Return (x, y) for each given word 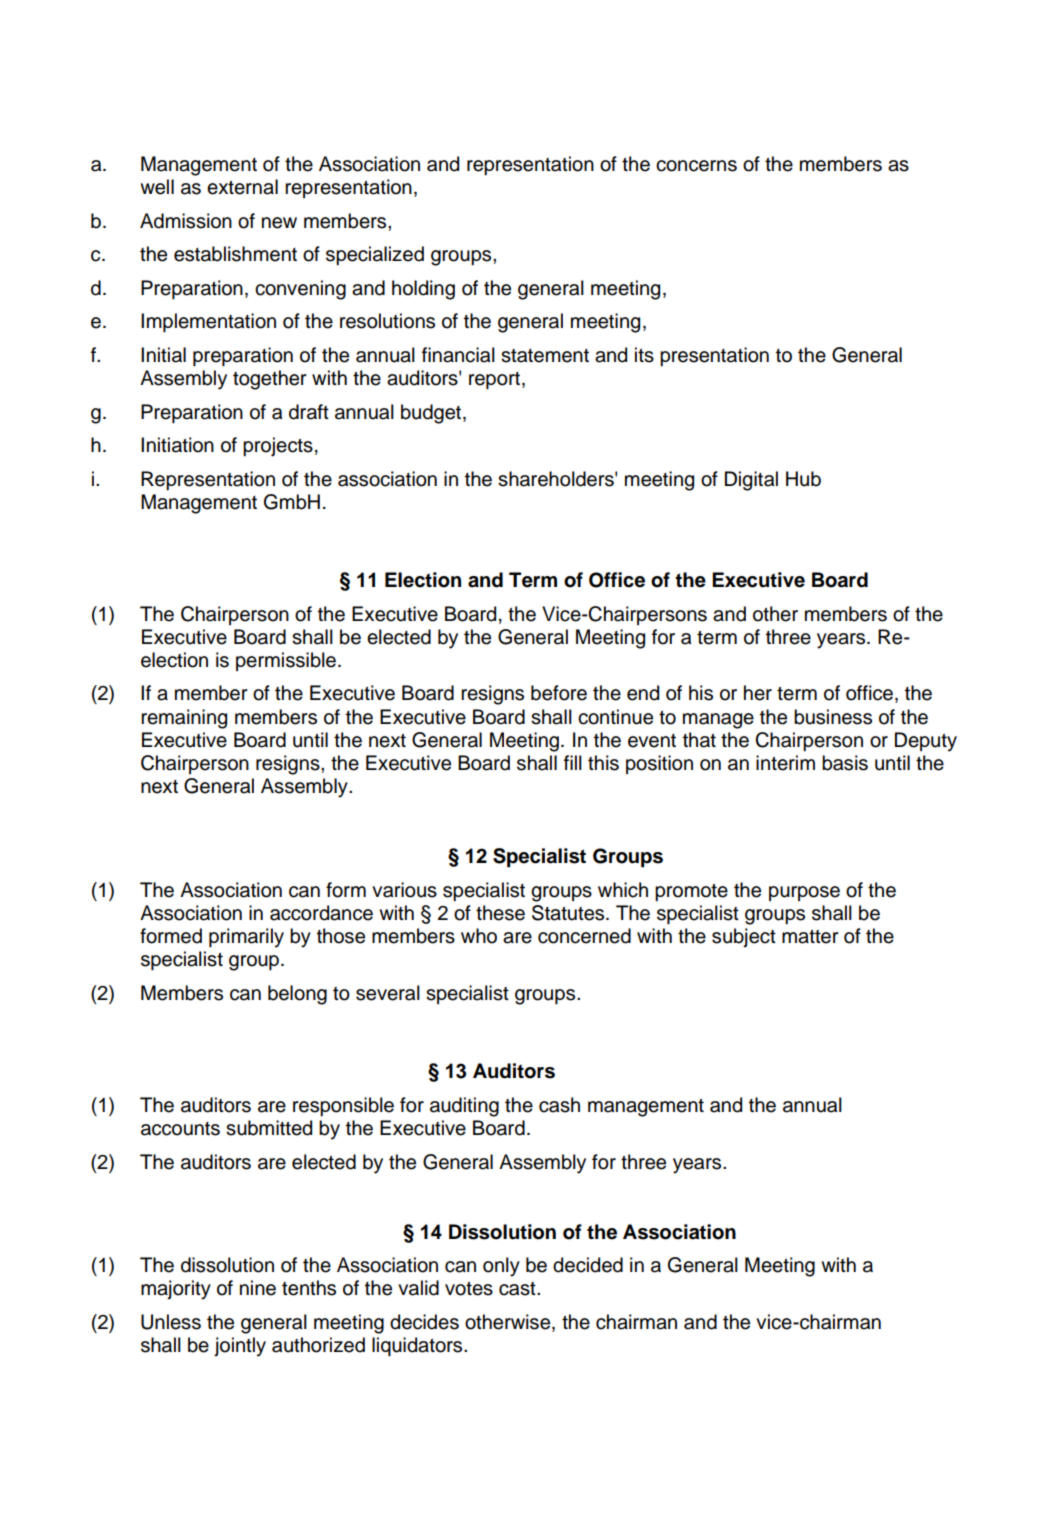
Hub (803, 479)
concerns (696, 166)
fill (573, 762)
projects (278, 447)
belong (297, 995)
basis (845, 763)
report (494, 380)
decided (588, 1265)
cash (559, 1105)
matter (810, 937)
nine (258, 1288)
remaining (184, 719)
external (242, 187)
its (644, 355)
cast (518, 1289)
